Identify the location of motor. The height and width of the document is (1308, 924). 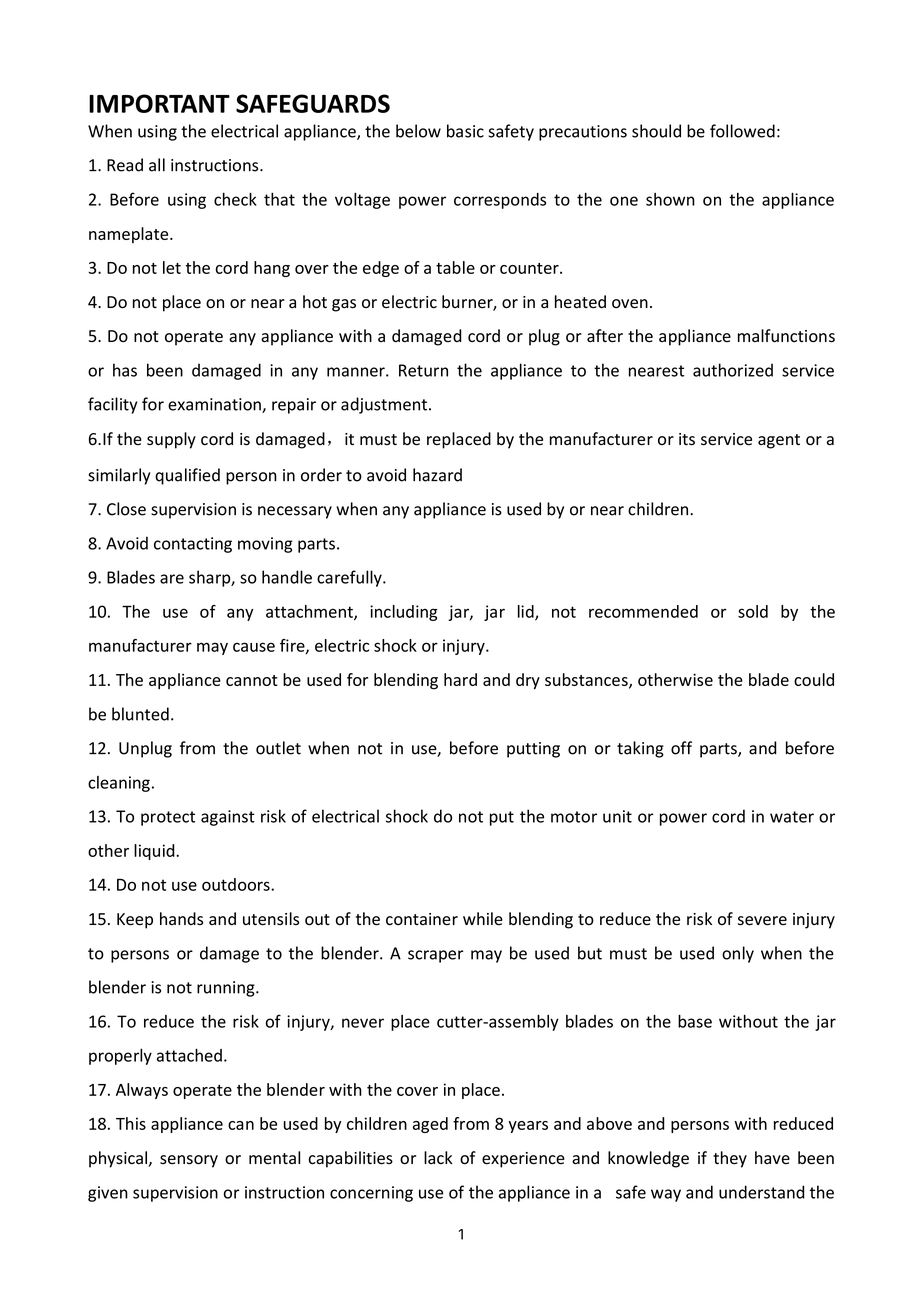
(574, 817).
